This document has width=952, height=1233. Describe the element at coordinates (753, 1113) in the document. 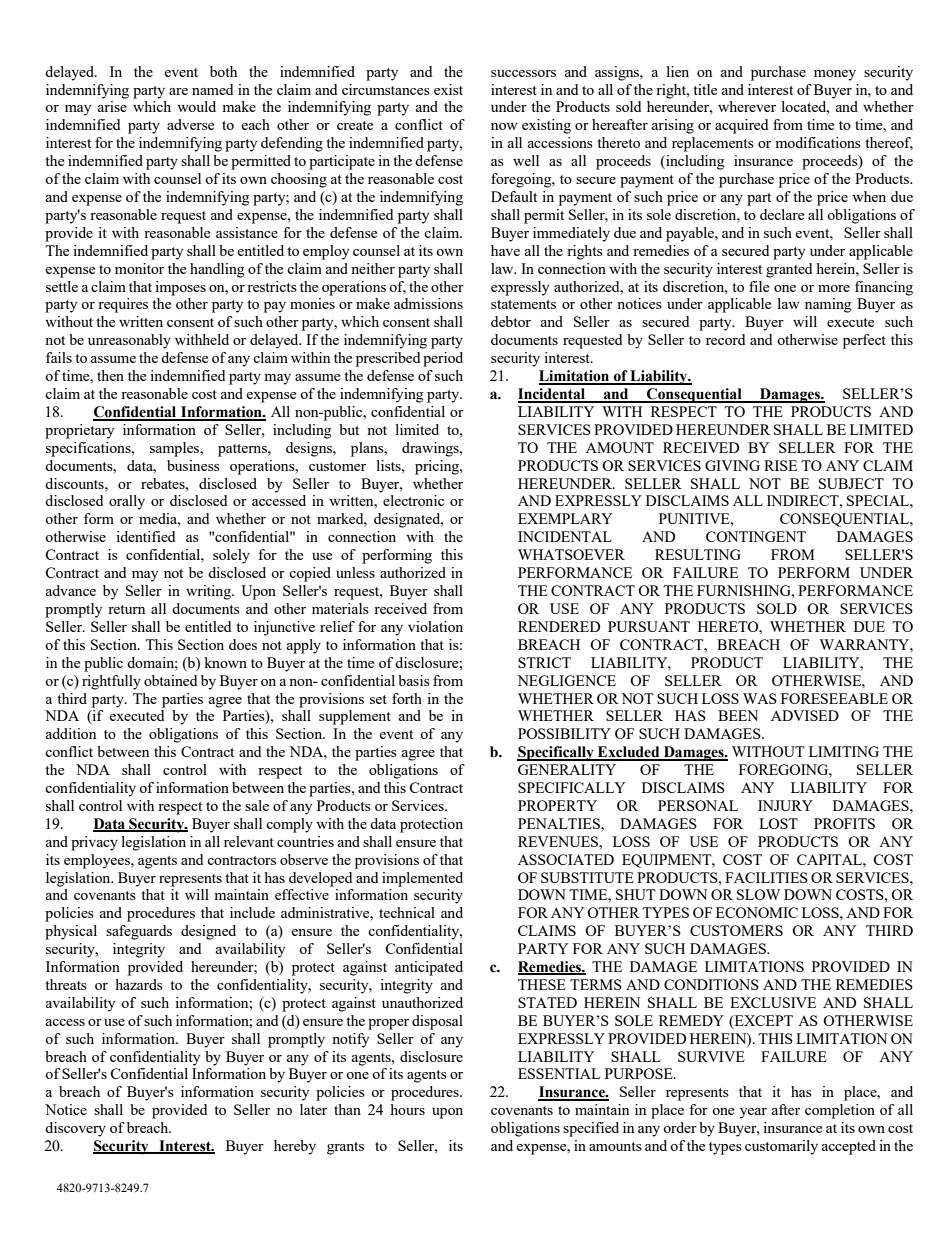

I see `year` at that location.
